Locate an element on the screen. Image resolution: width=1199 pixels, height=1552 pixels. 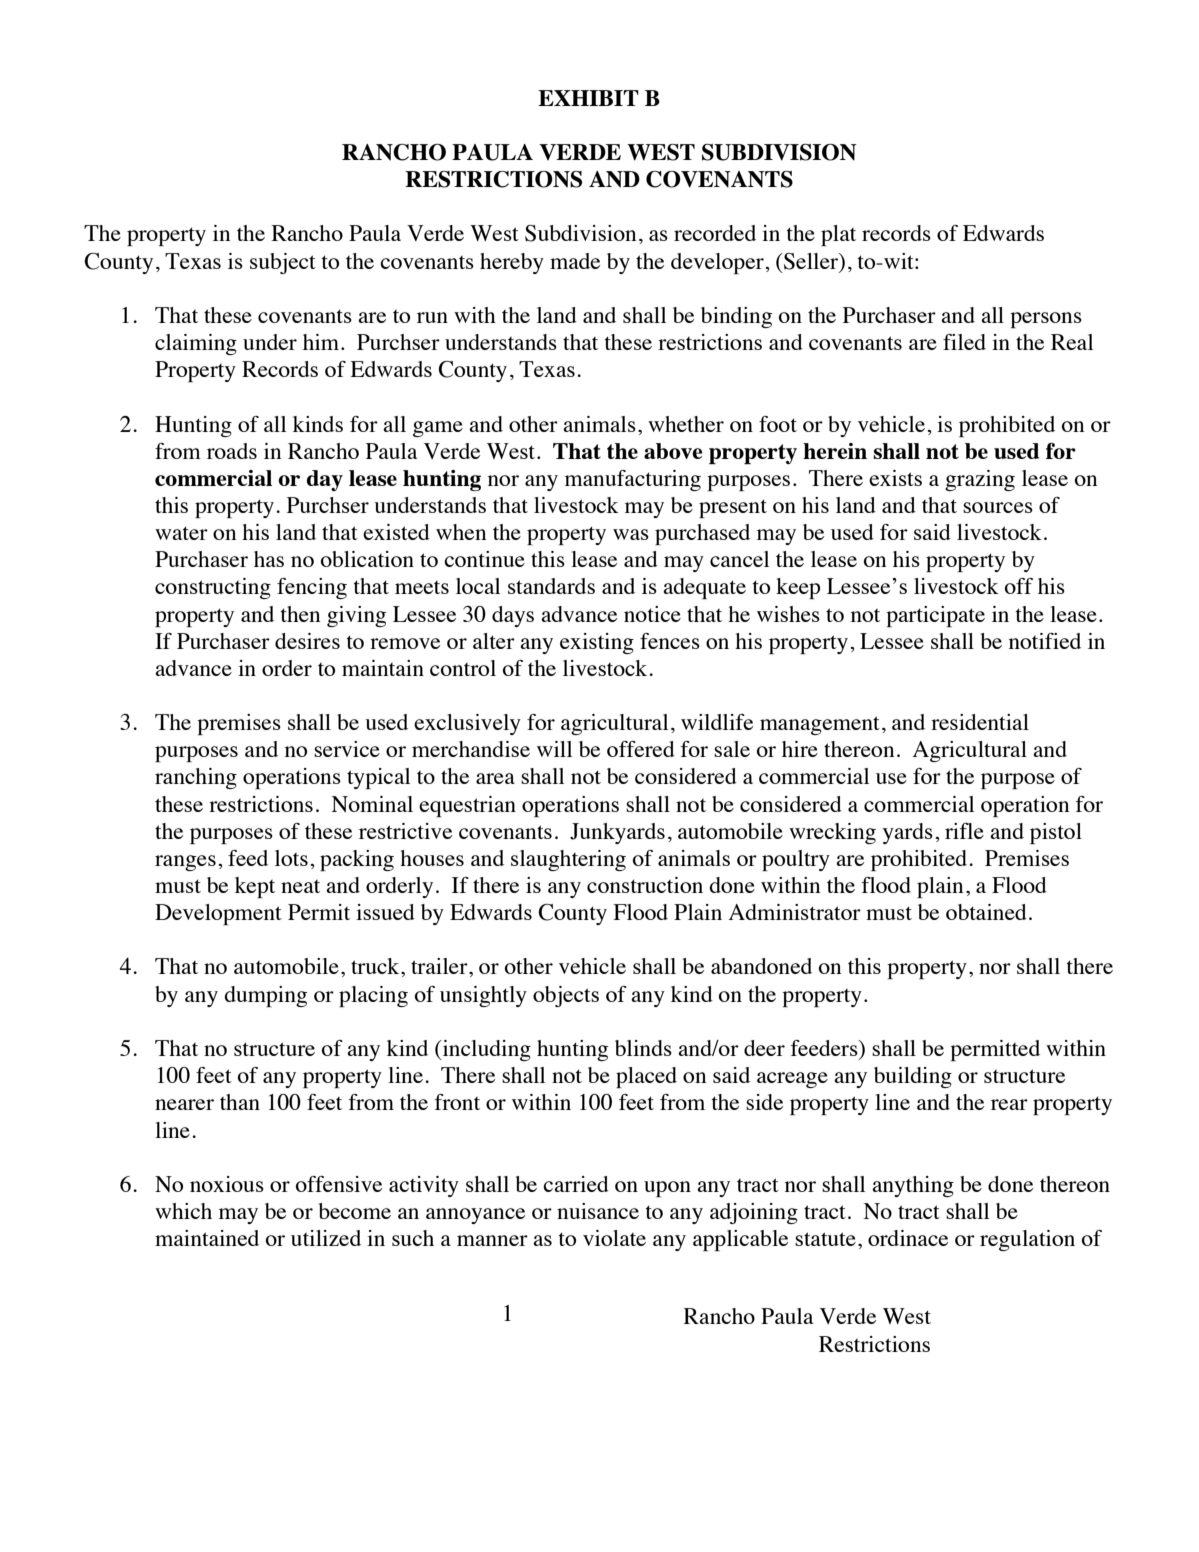
desires is located at coordinates (307, 641).
